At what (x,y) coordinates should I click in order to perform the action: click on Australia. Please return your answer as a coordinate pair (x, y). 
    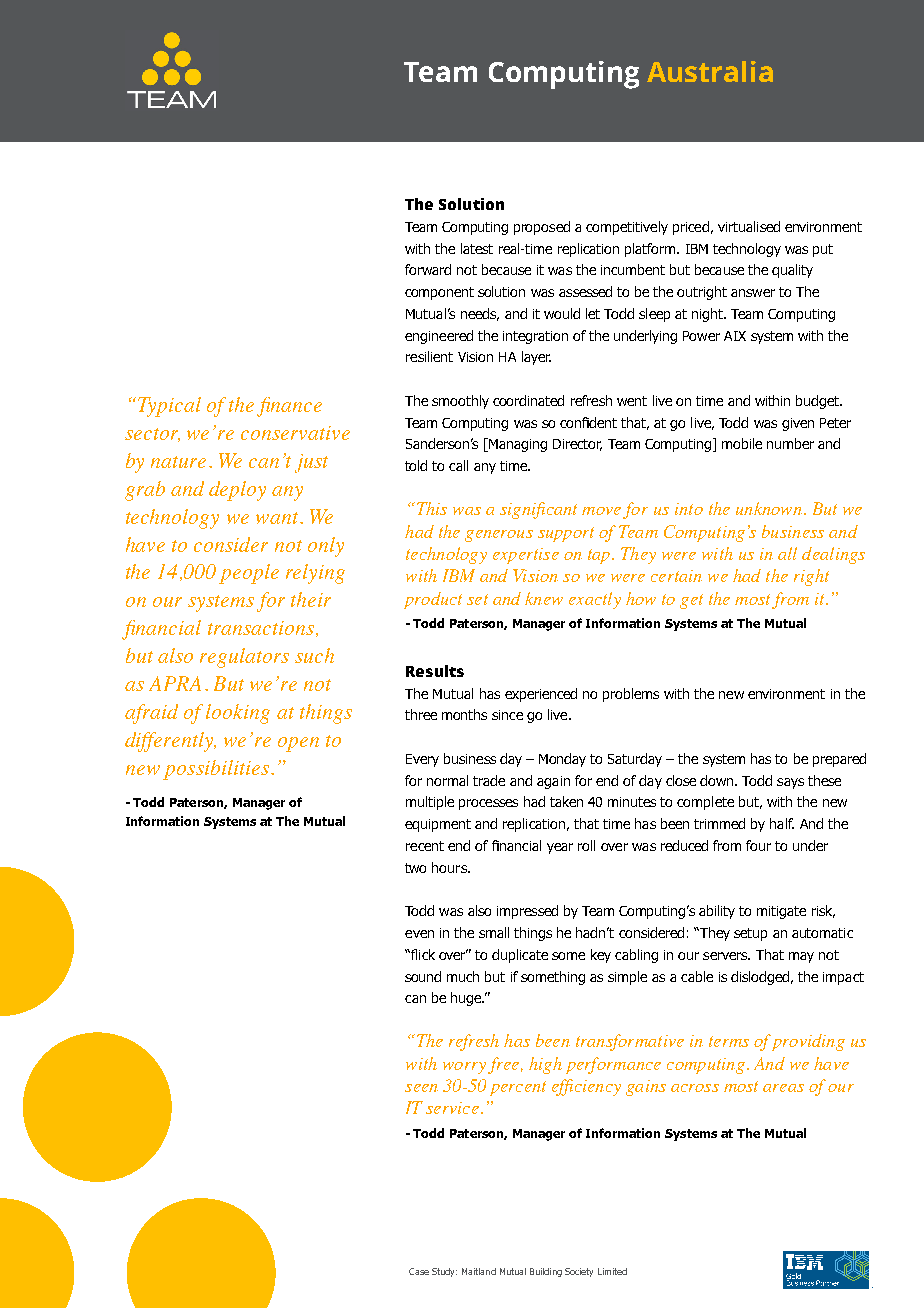
    Looking at the image, I should click on (710, 71).
